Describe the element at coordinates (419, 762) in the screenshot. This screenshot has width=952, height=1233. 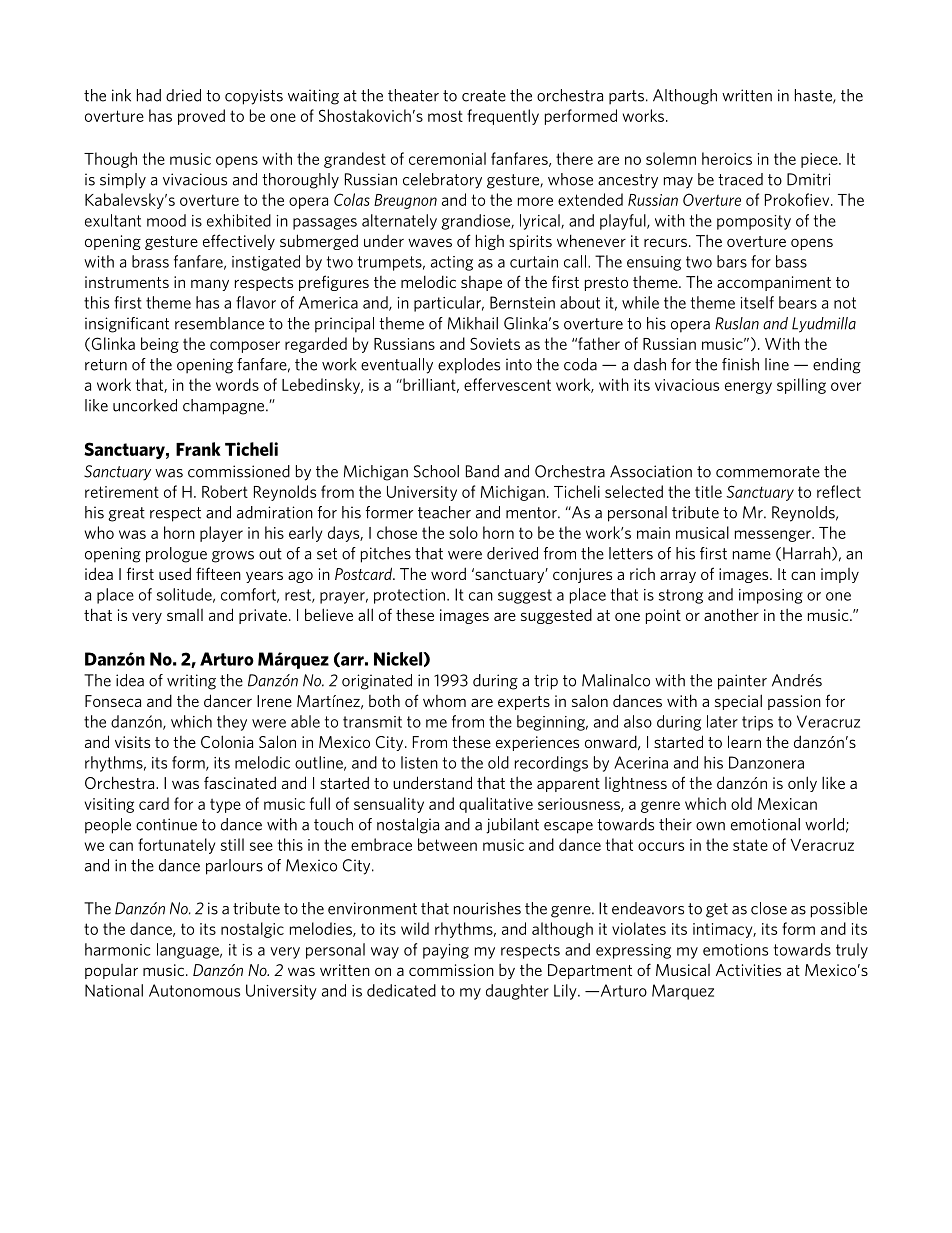
I see `listen` at that location.
